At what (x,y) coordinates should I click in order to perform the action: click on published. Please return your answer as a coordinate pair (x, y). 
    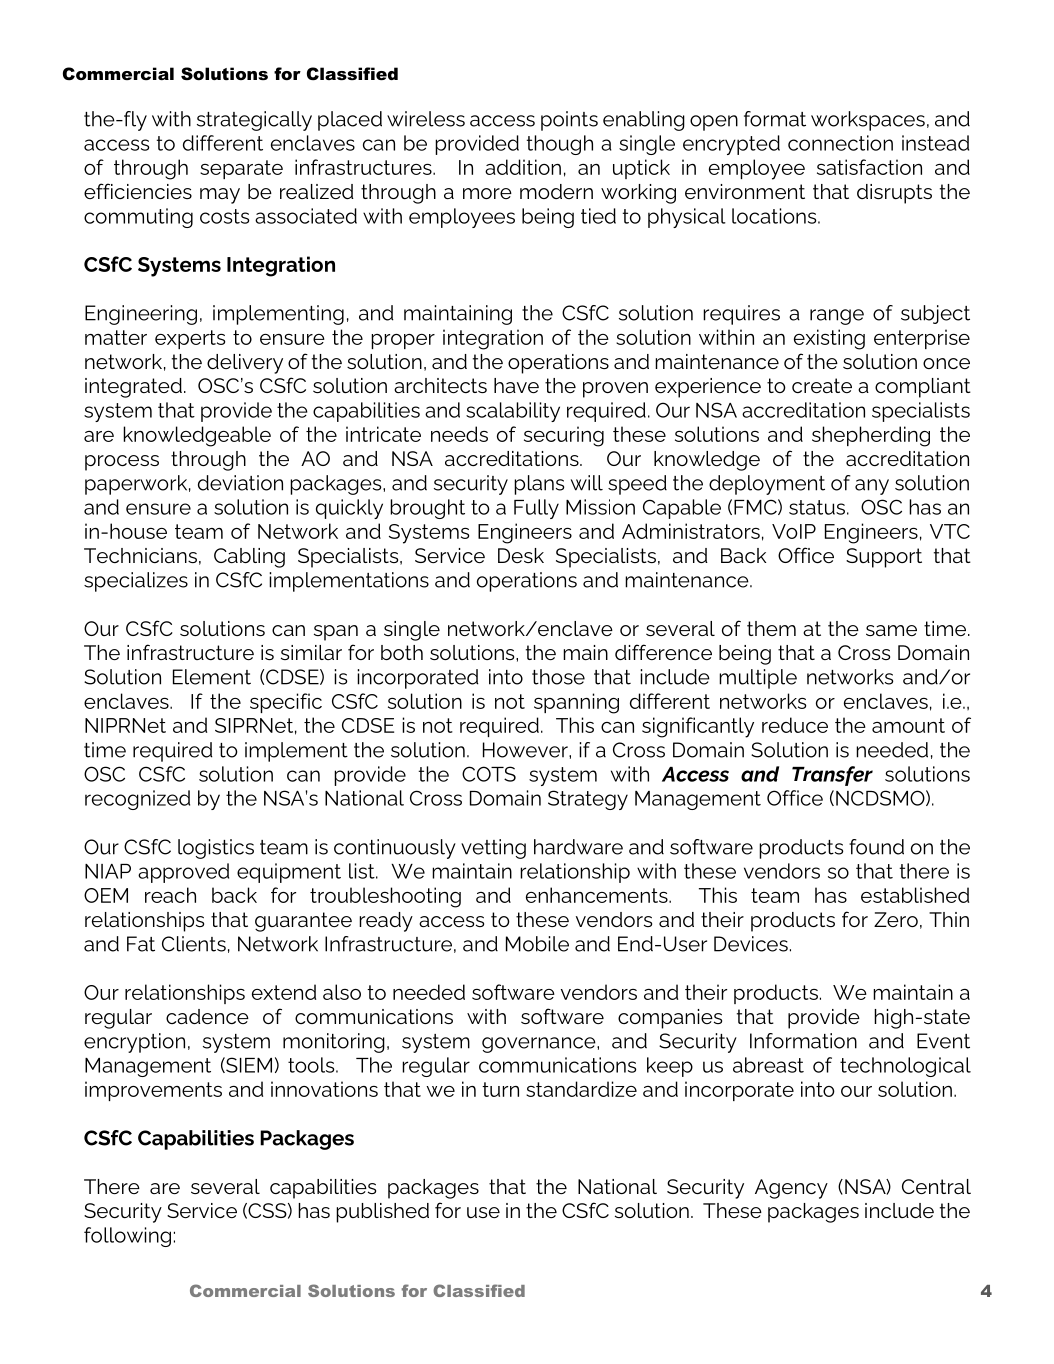
    Looking at the image, I should click on (382, 1213).
